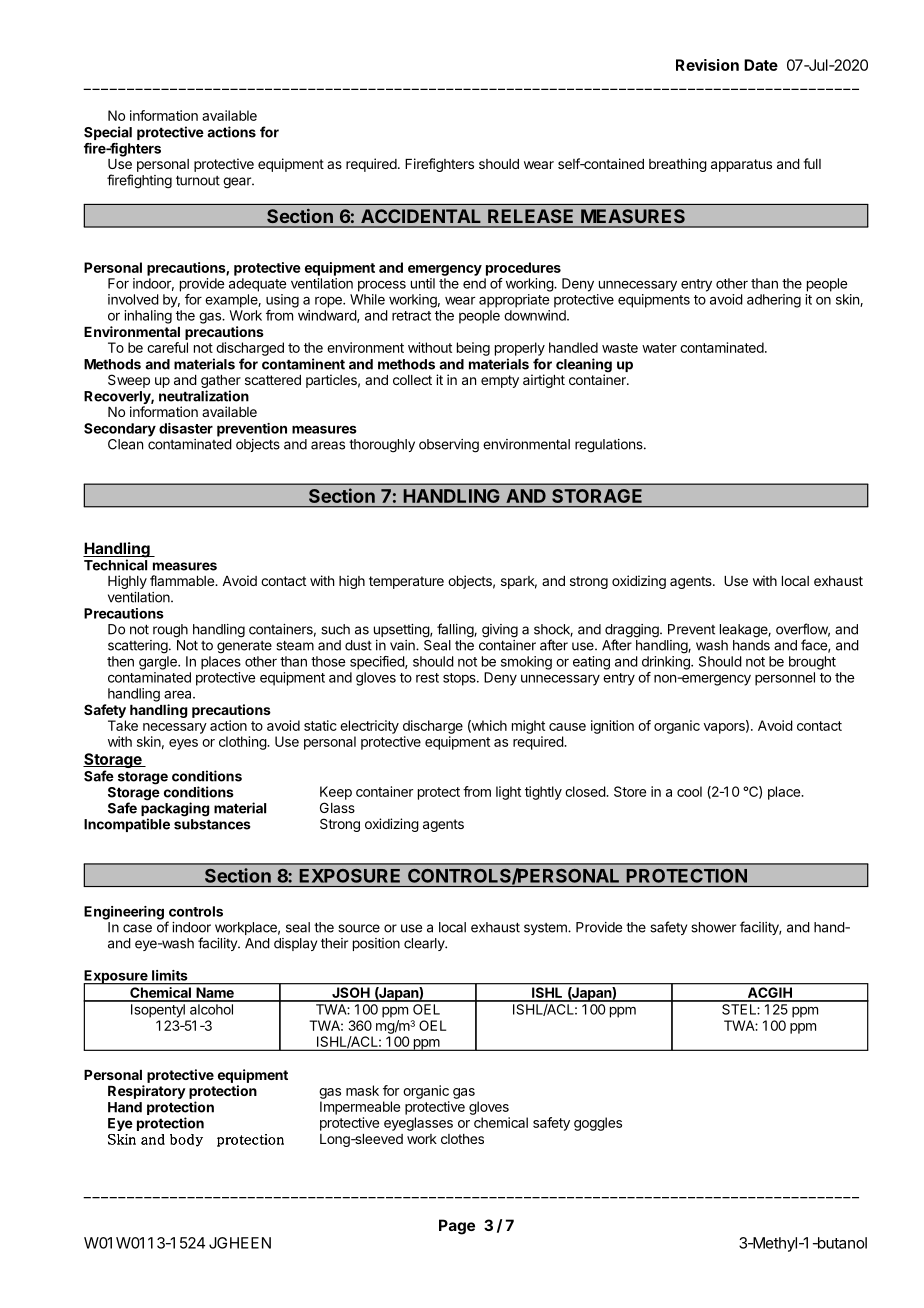 The height and width of the screenshot is (1308, 924). I want to click on Special, so click(108, 133).
